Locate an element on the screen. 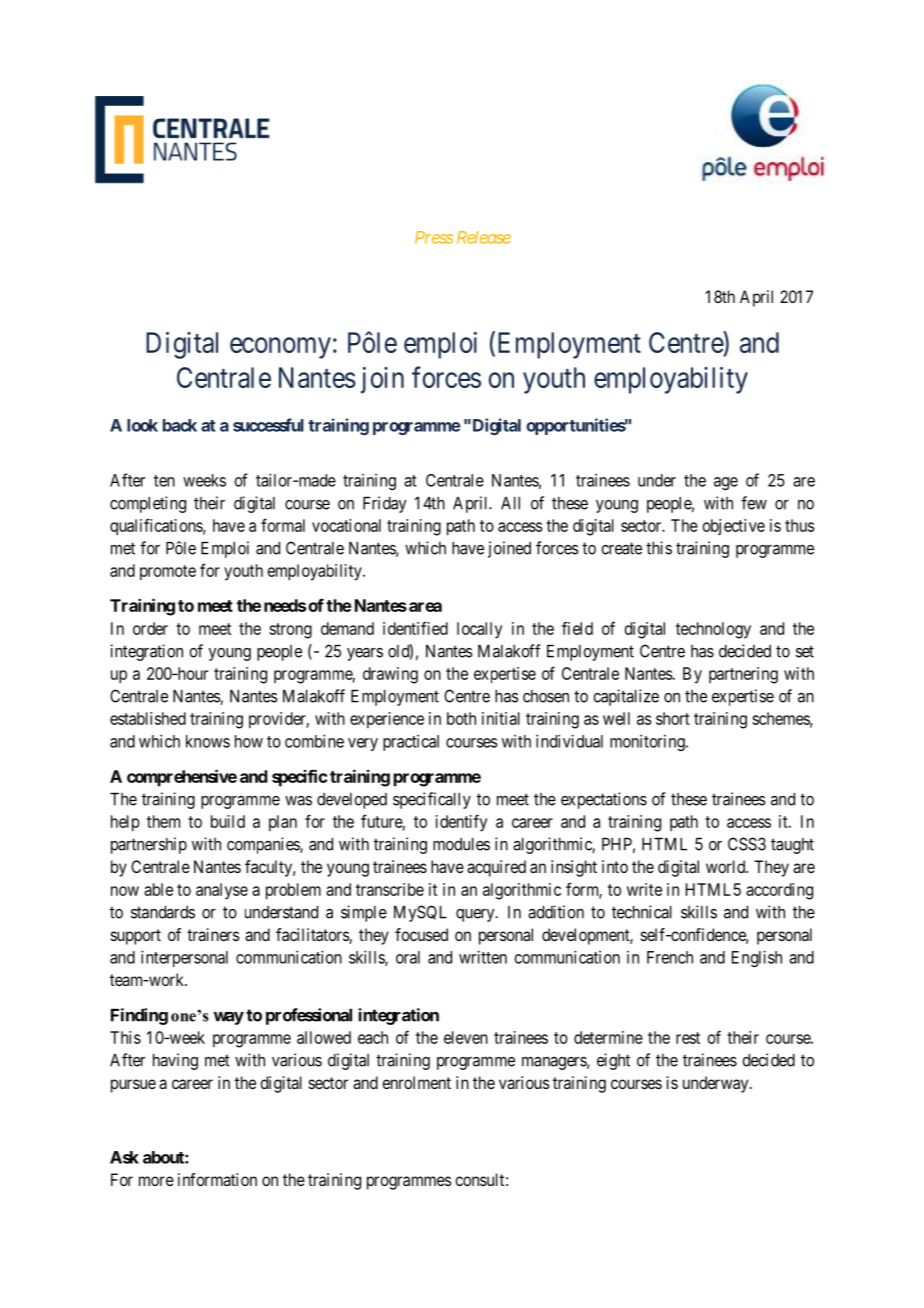  knows is located at coordinates (208, 741).
